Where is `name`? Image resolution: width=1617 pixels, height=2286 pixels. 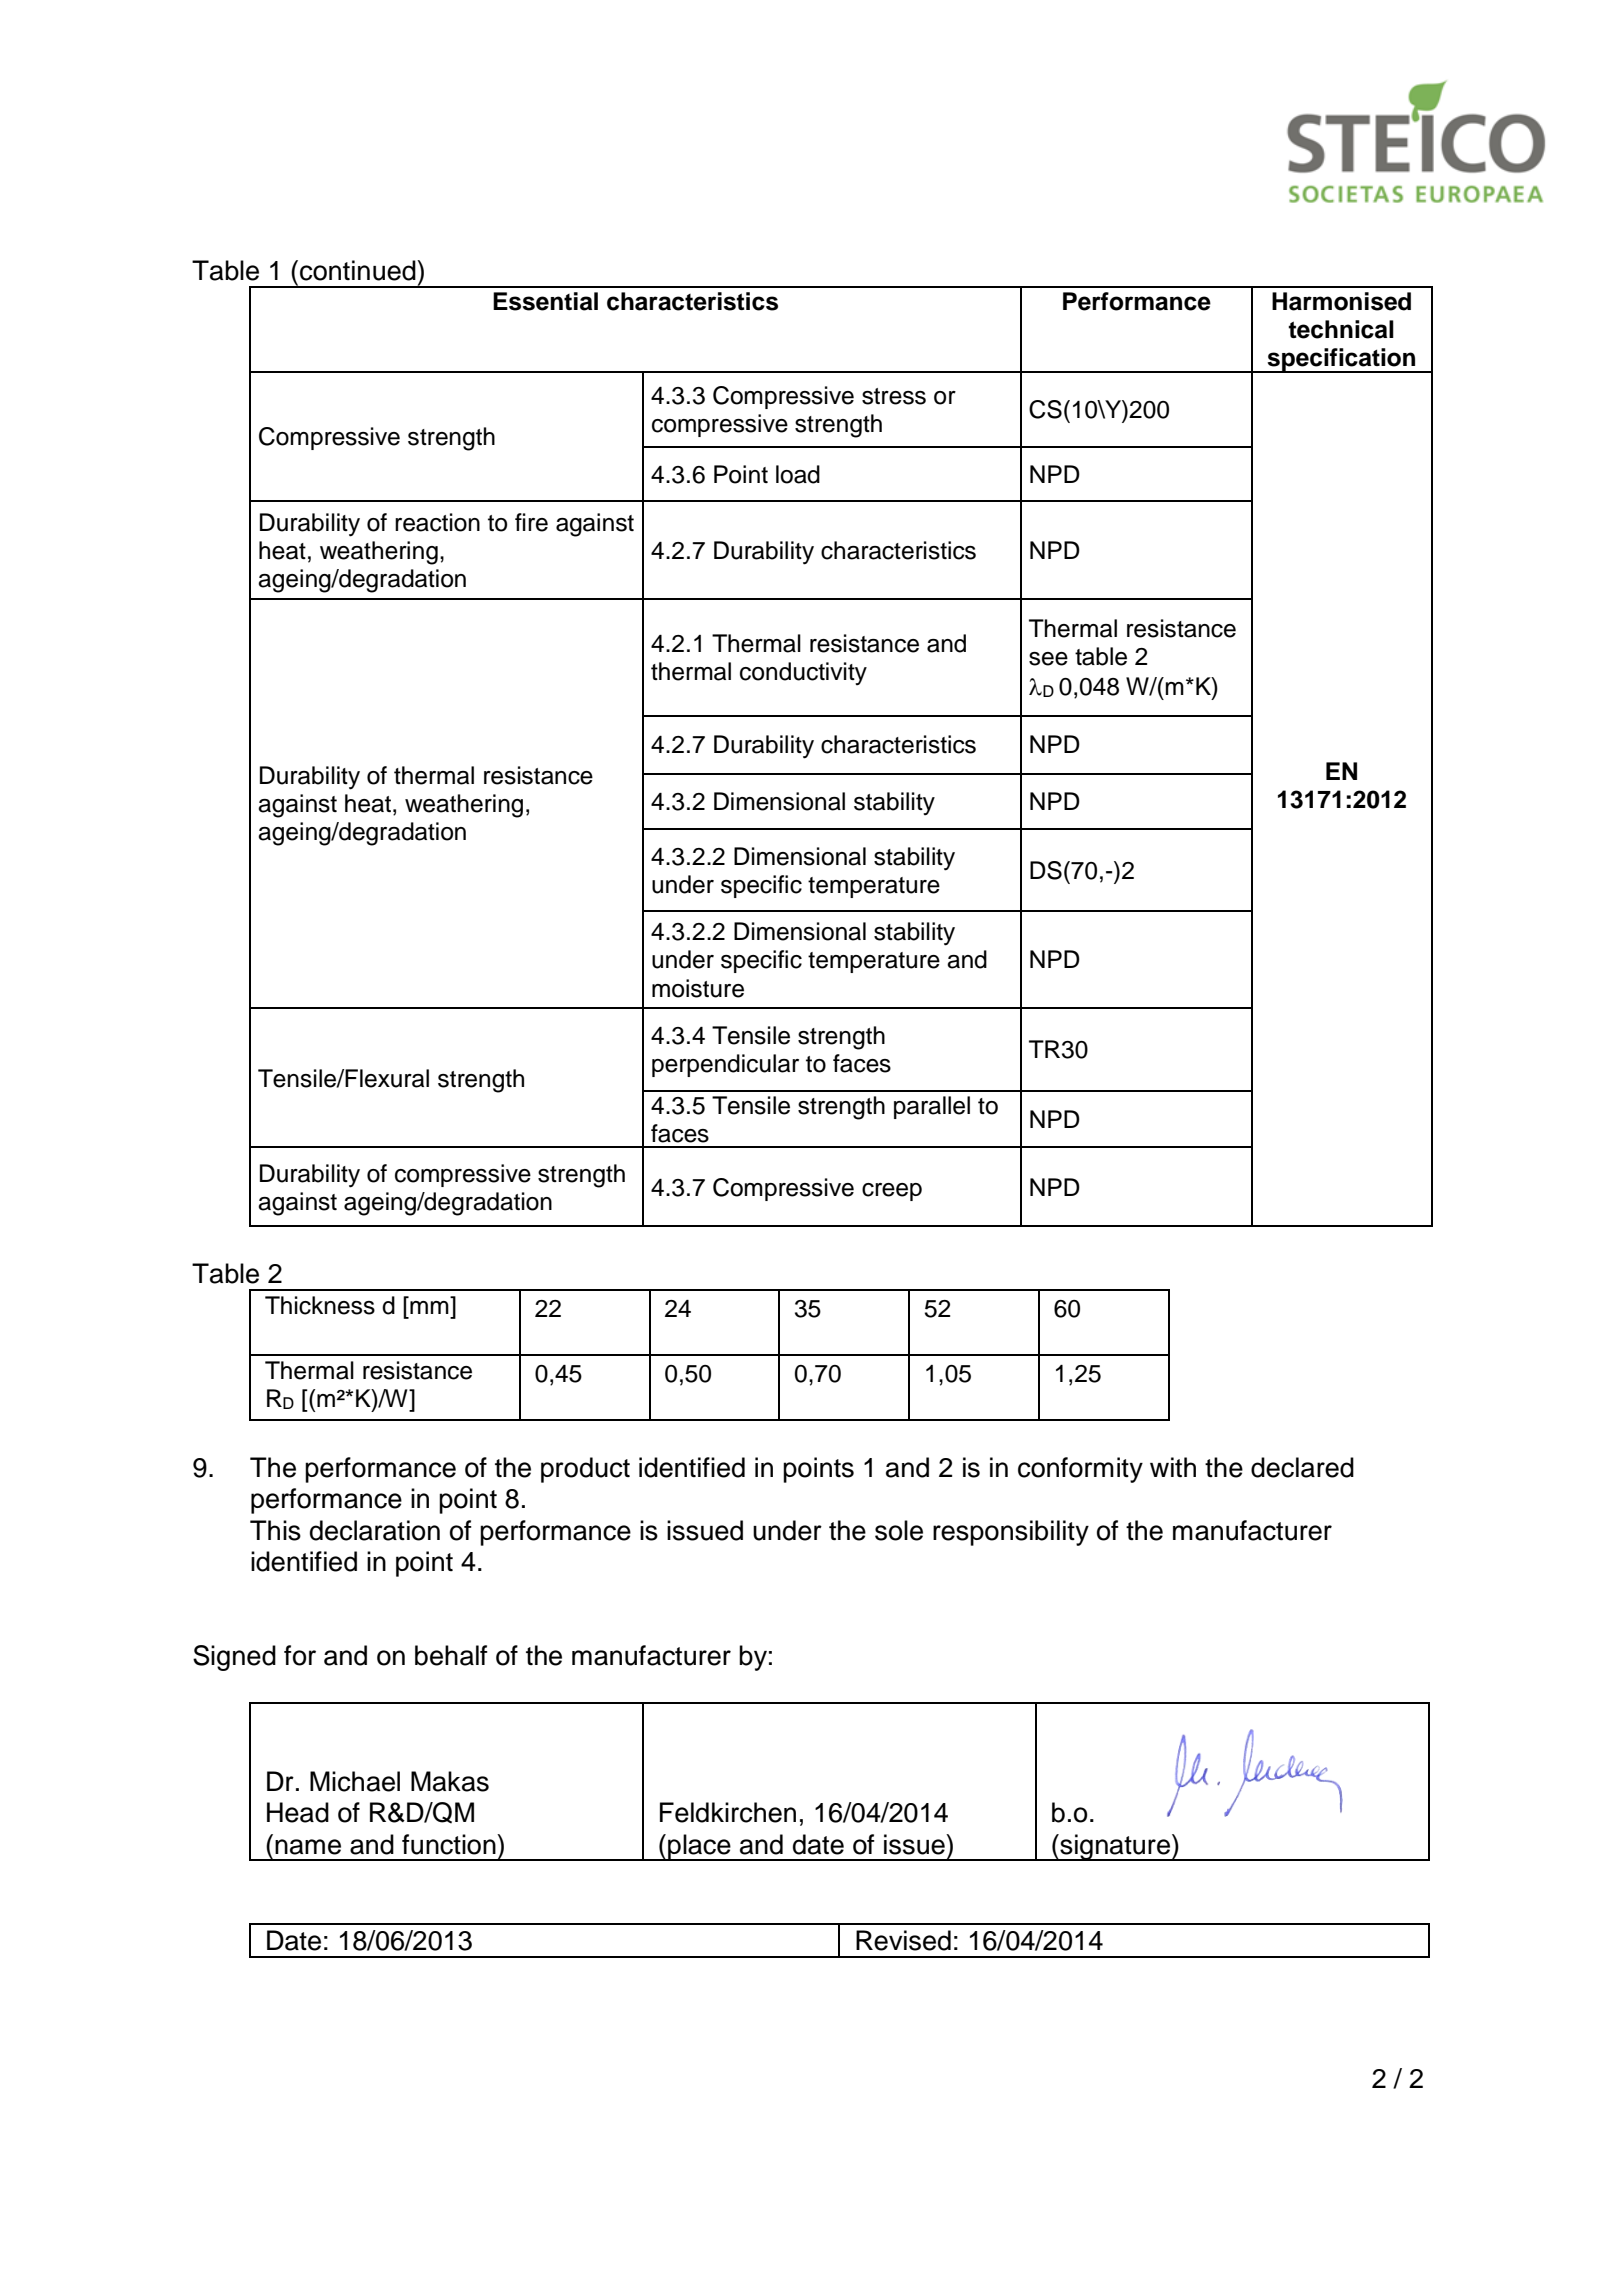 name is located at coordinates (308, 1847).
